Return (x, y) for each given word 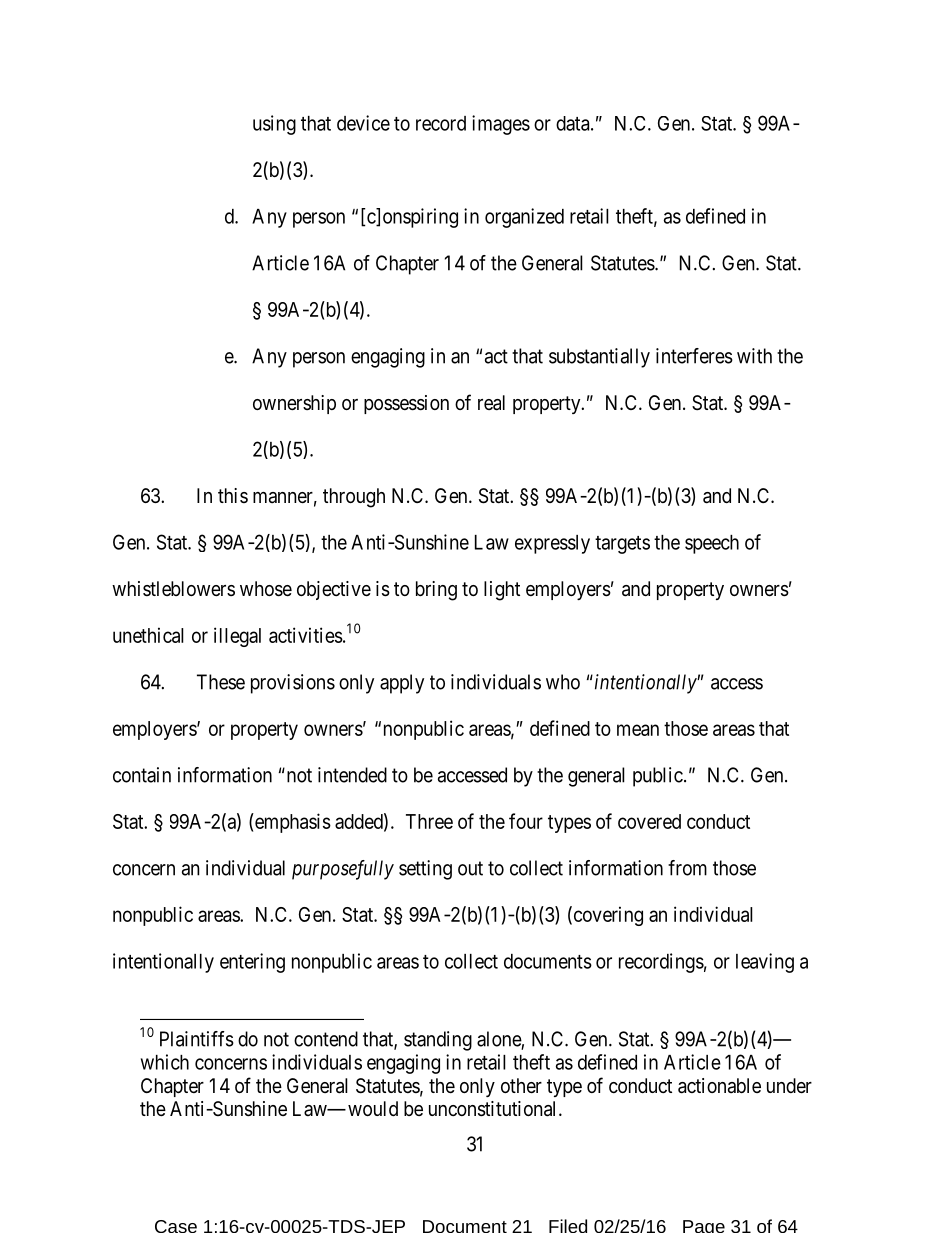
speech (712, 544)
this (233, 495)
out (470, 868)
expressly (552, 544)
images (501, 125)
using (274, 125)
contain (142, 775)
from (687, 868)
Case (176, 1226)
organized (524, 218)
